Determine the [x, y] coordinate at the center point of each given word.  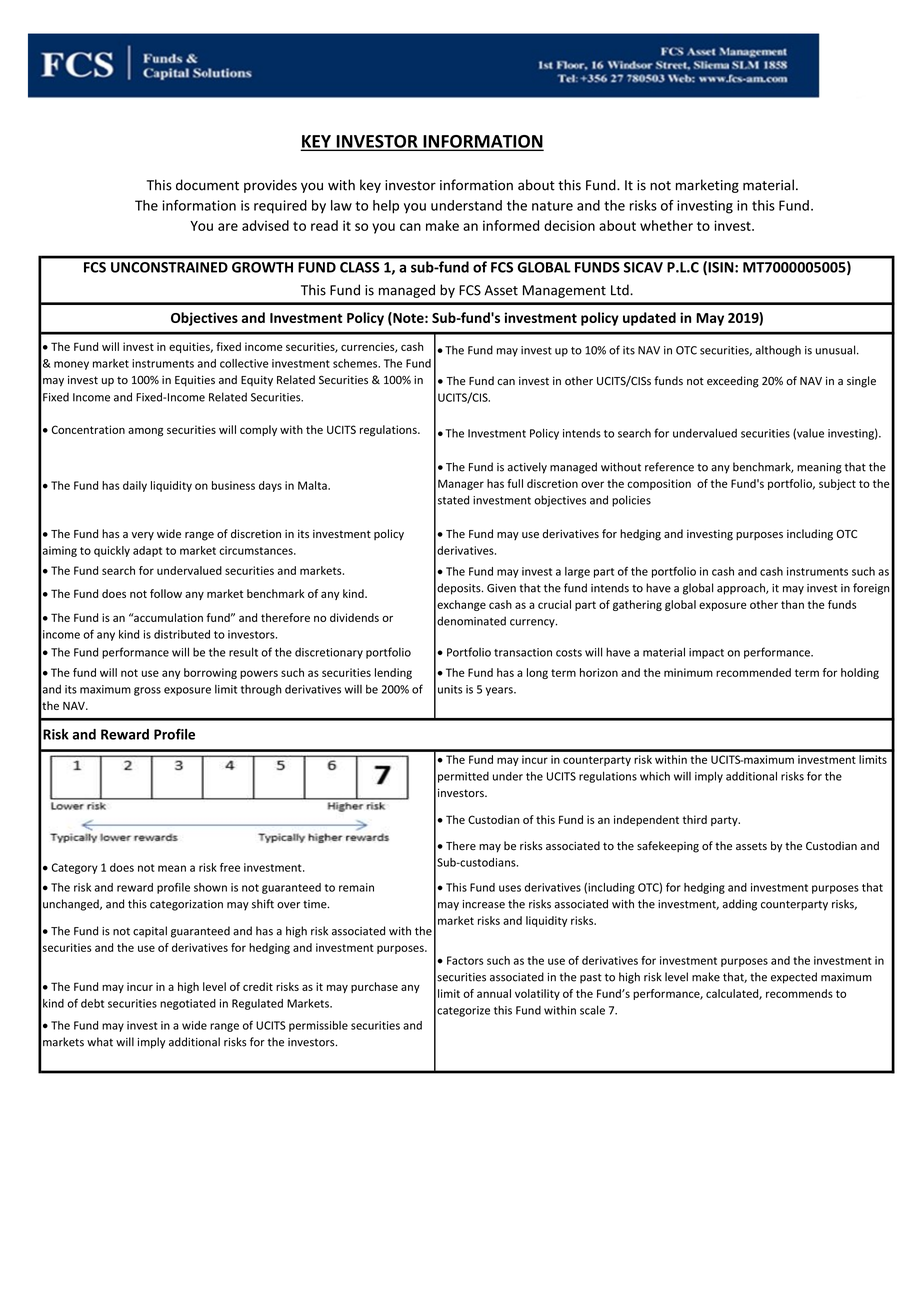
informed [511, 225]
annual [494, 993]
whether [666, 225]
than [792, 604]
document [207, 185]
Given [501, 588]
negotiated [188, 1004]
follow [166, 593]
